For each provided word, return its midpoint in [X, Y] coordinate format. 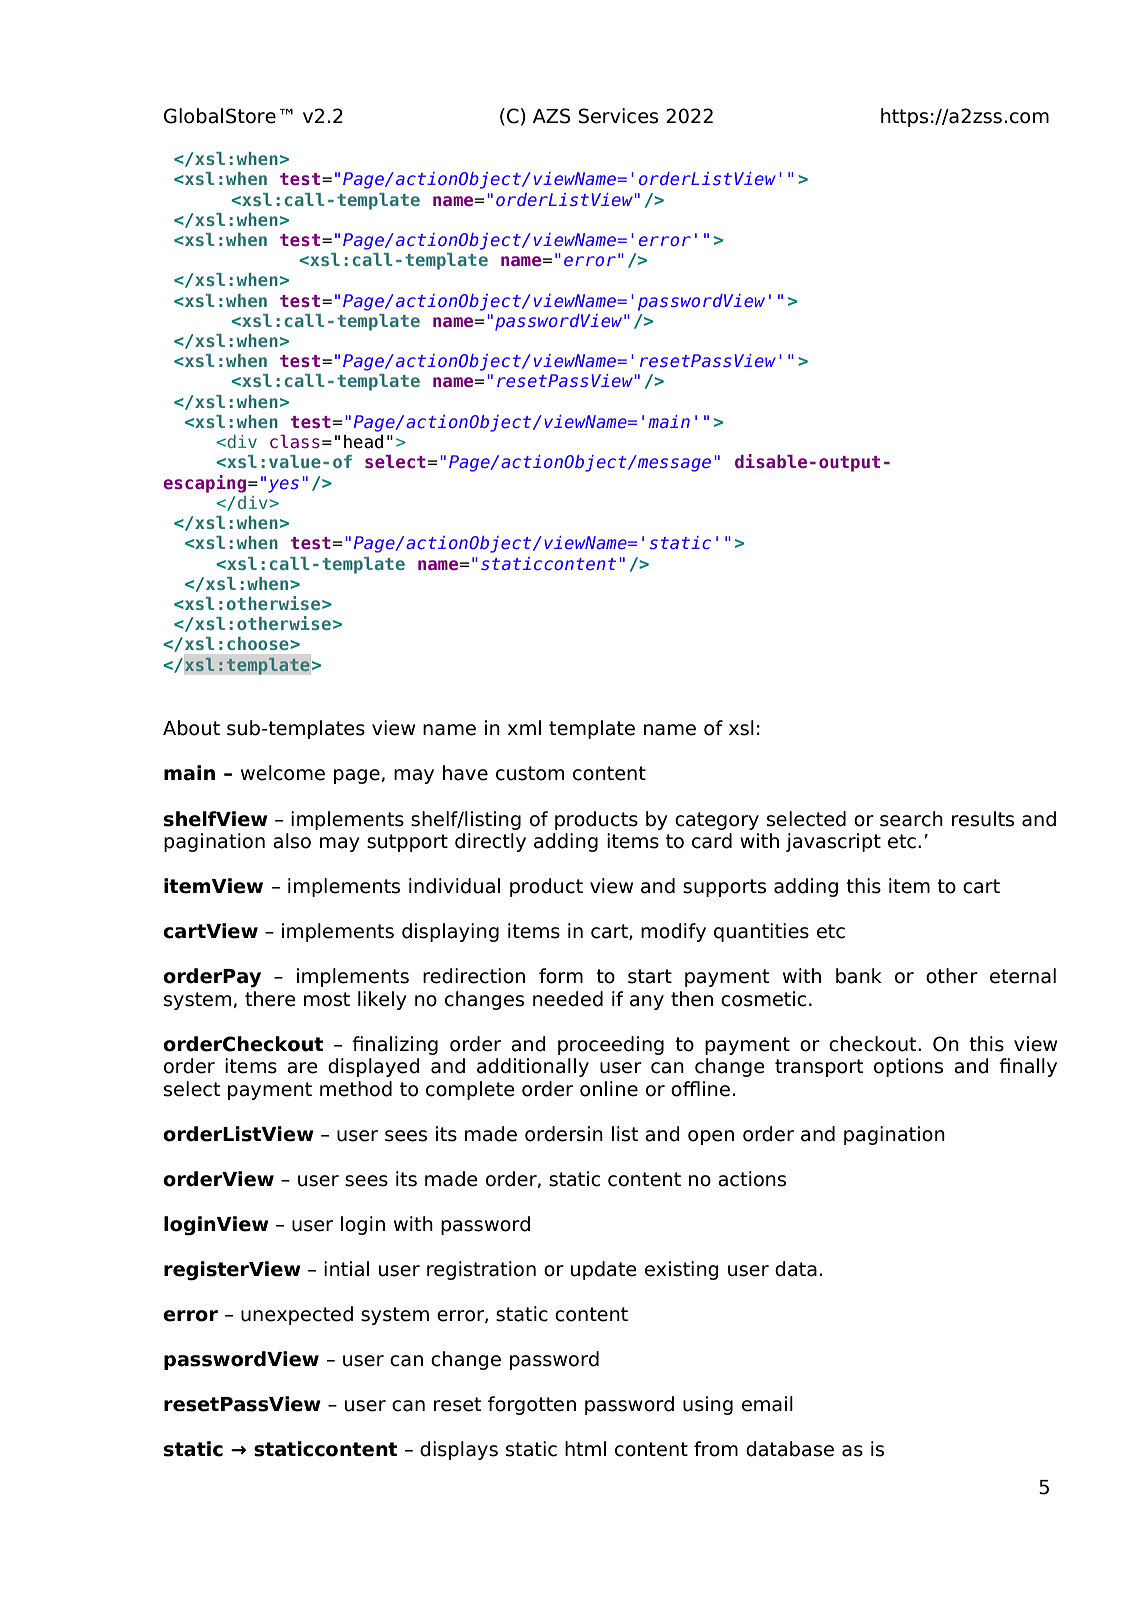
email [767, 1404]
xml [524, 727]
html [585, 1448]
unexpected [297, 1315]
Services [618, 116]
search [911, 819]
